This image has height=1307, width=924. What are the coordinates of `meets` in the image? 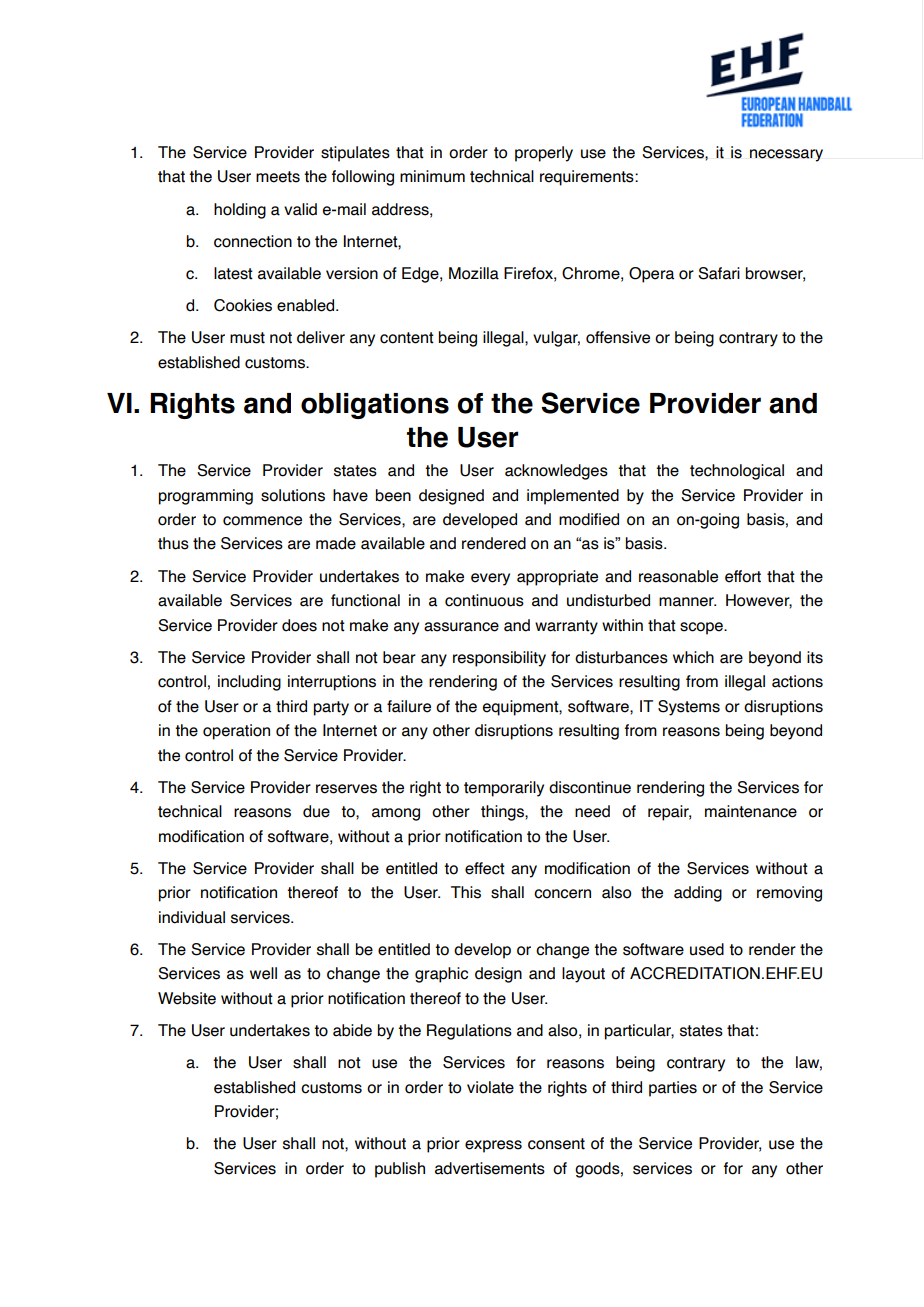 It's located at (278, 177).
